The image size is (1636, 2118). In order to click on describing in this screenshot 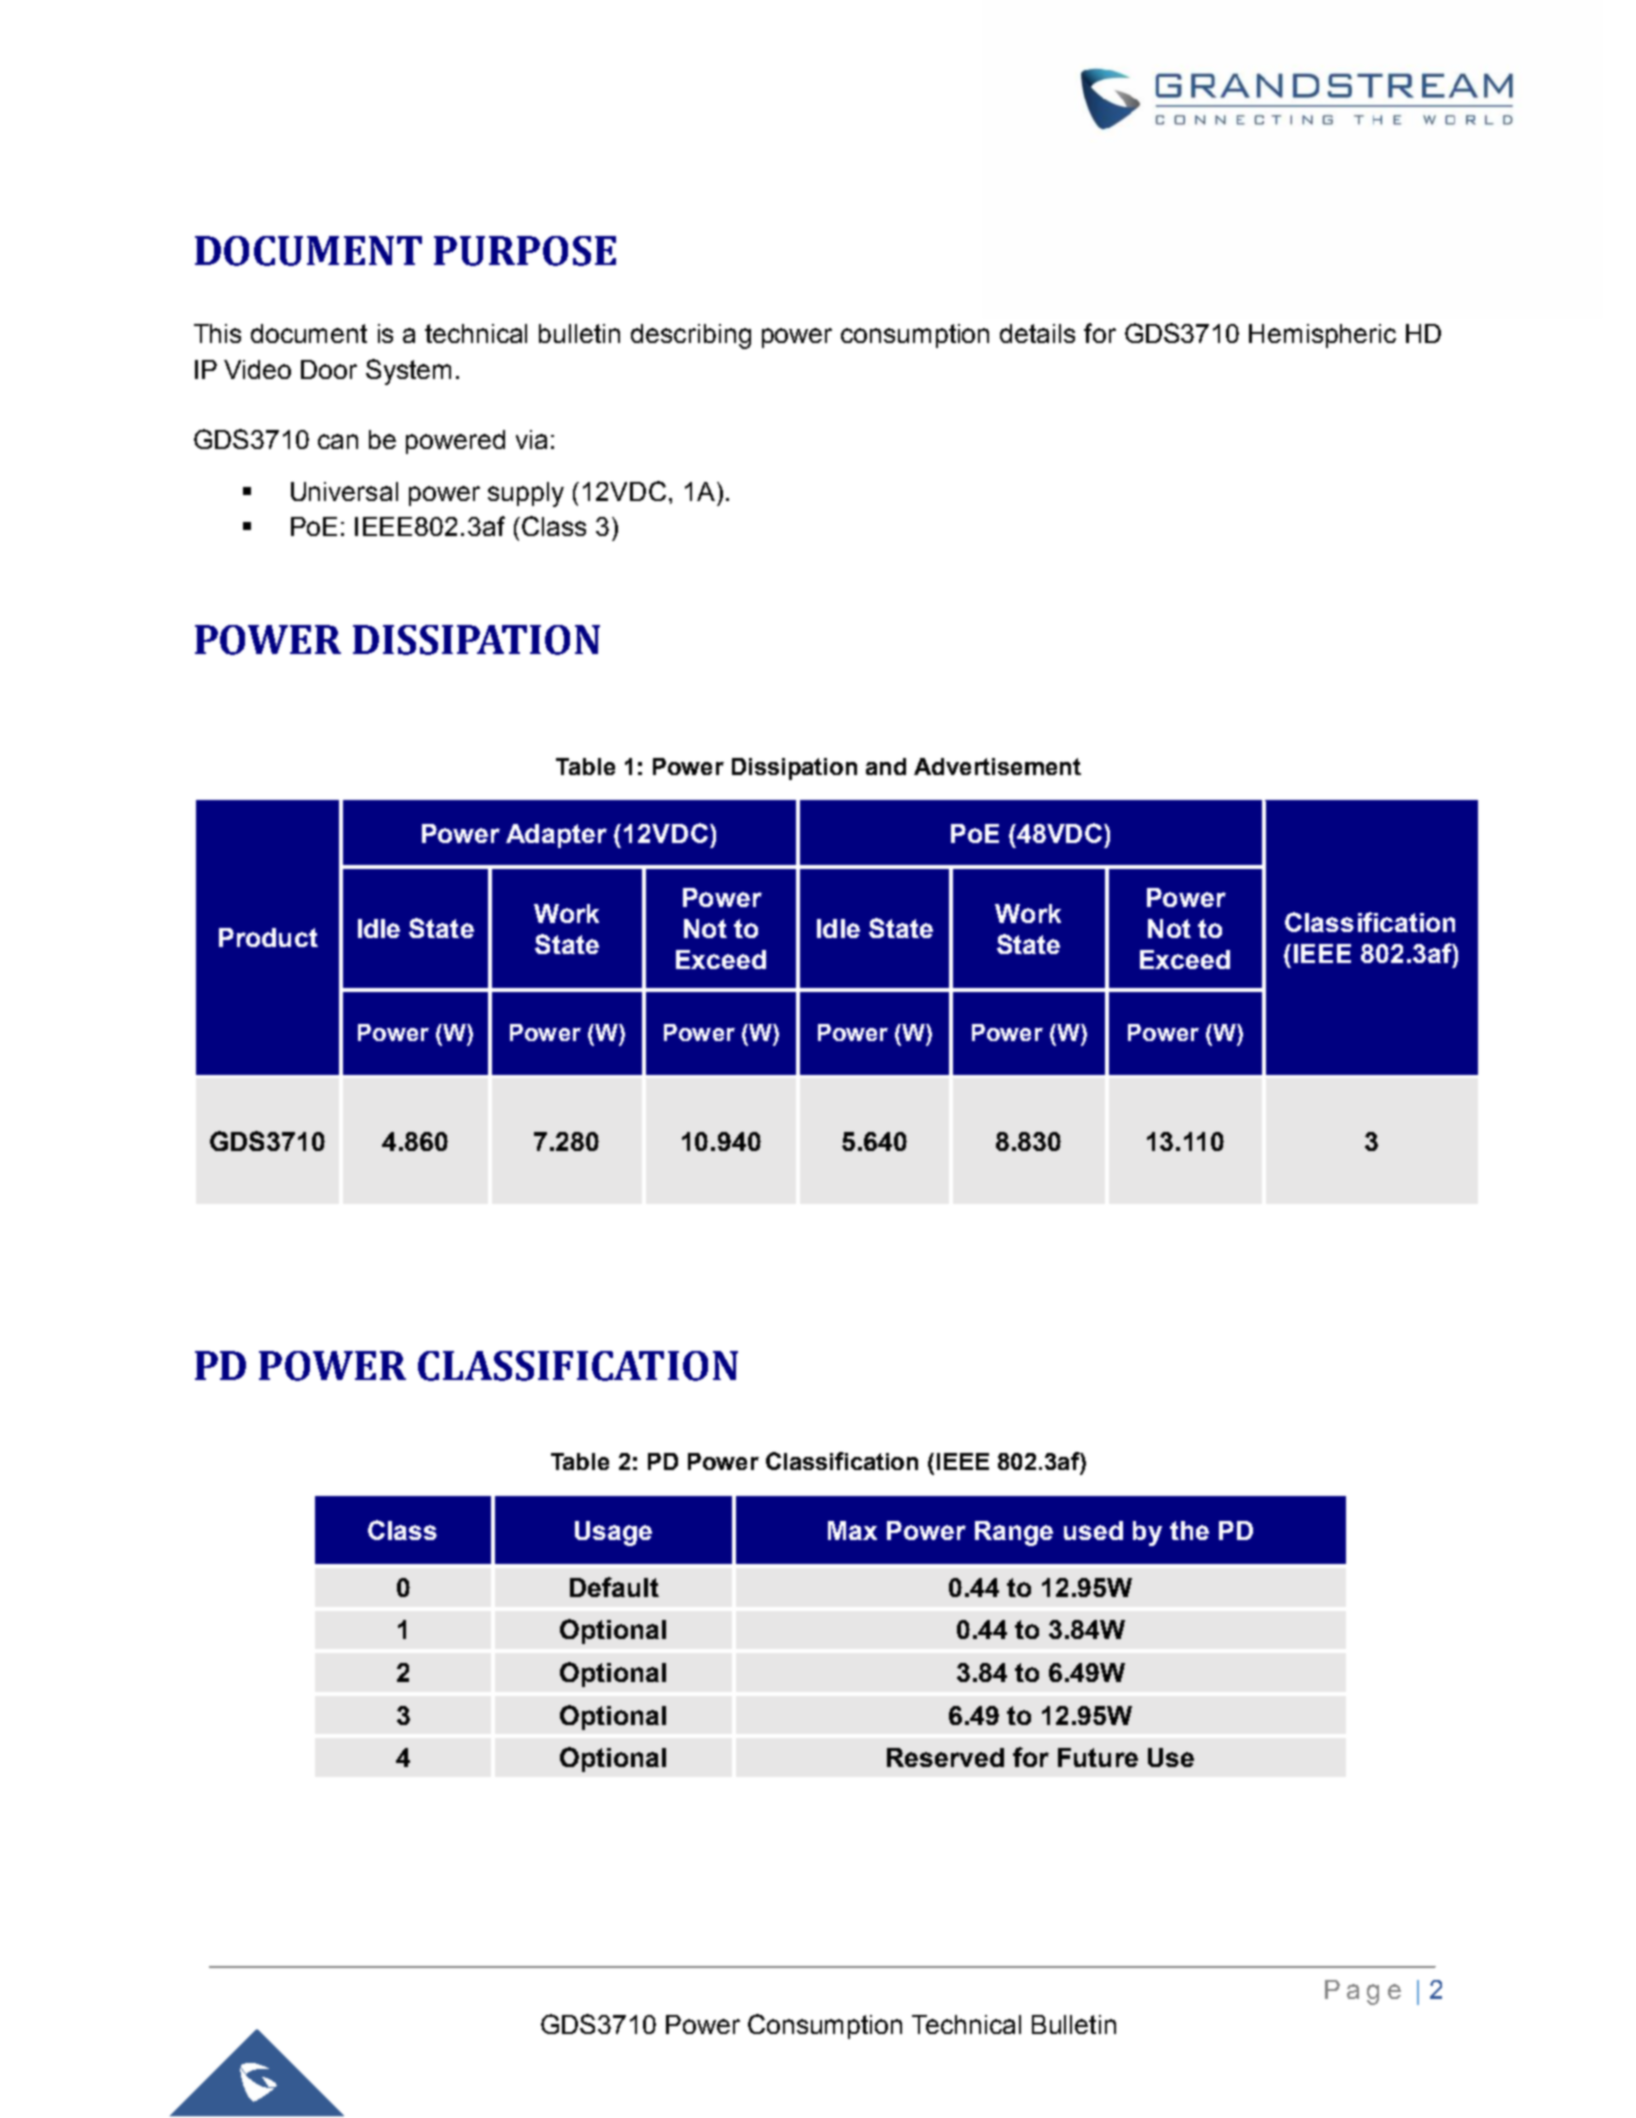, I will do `click(691, 336)`.
